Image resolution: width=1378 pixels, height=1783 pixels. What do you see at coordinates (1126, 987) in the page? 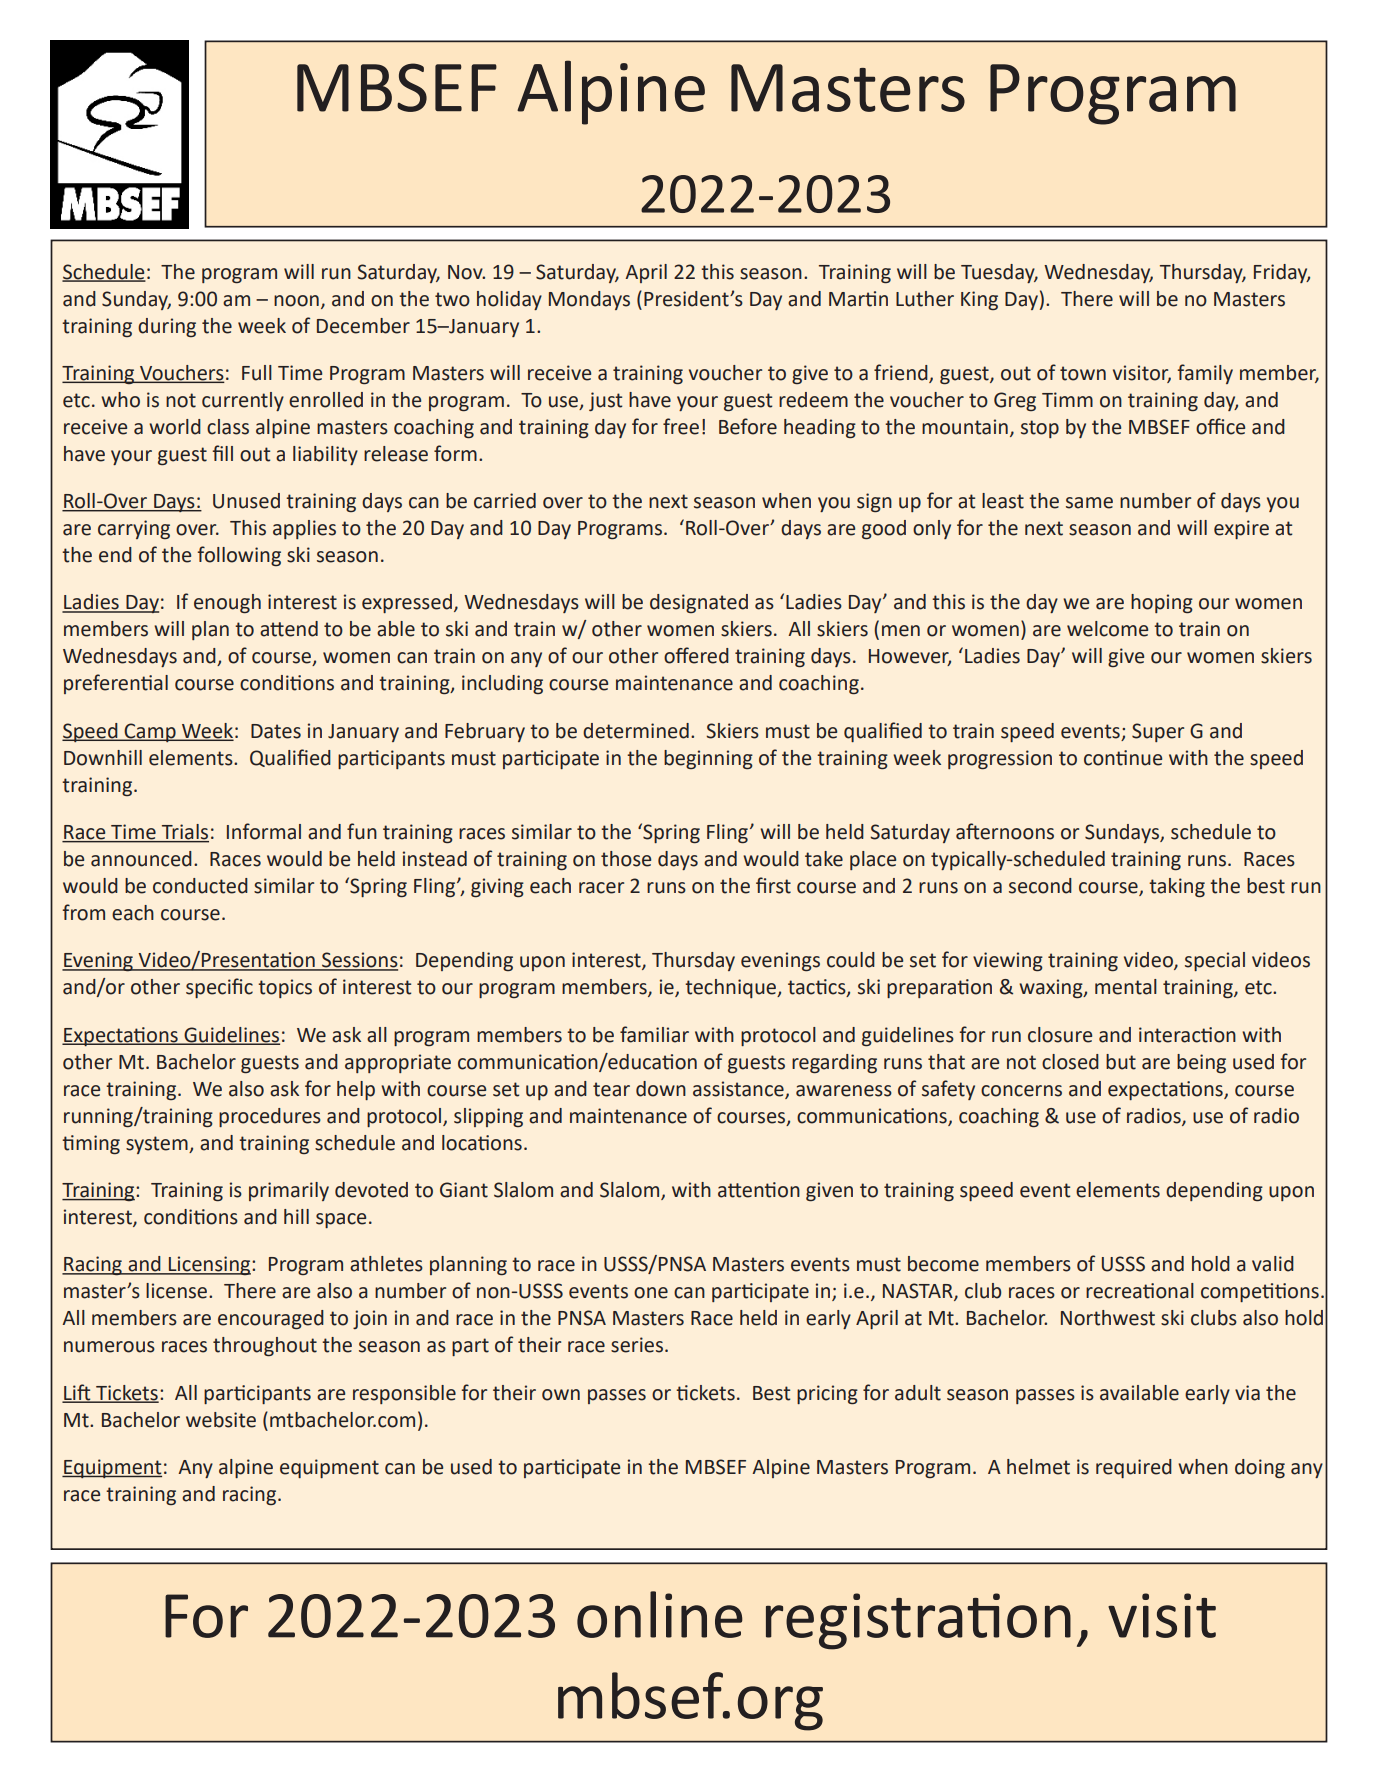
I see `mental` at bounding box center [1126, 987].
